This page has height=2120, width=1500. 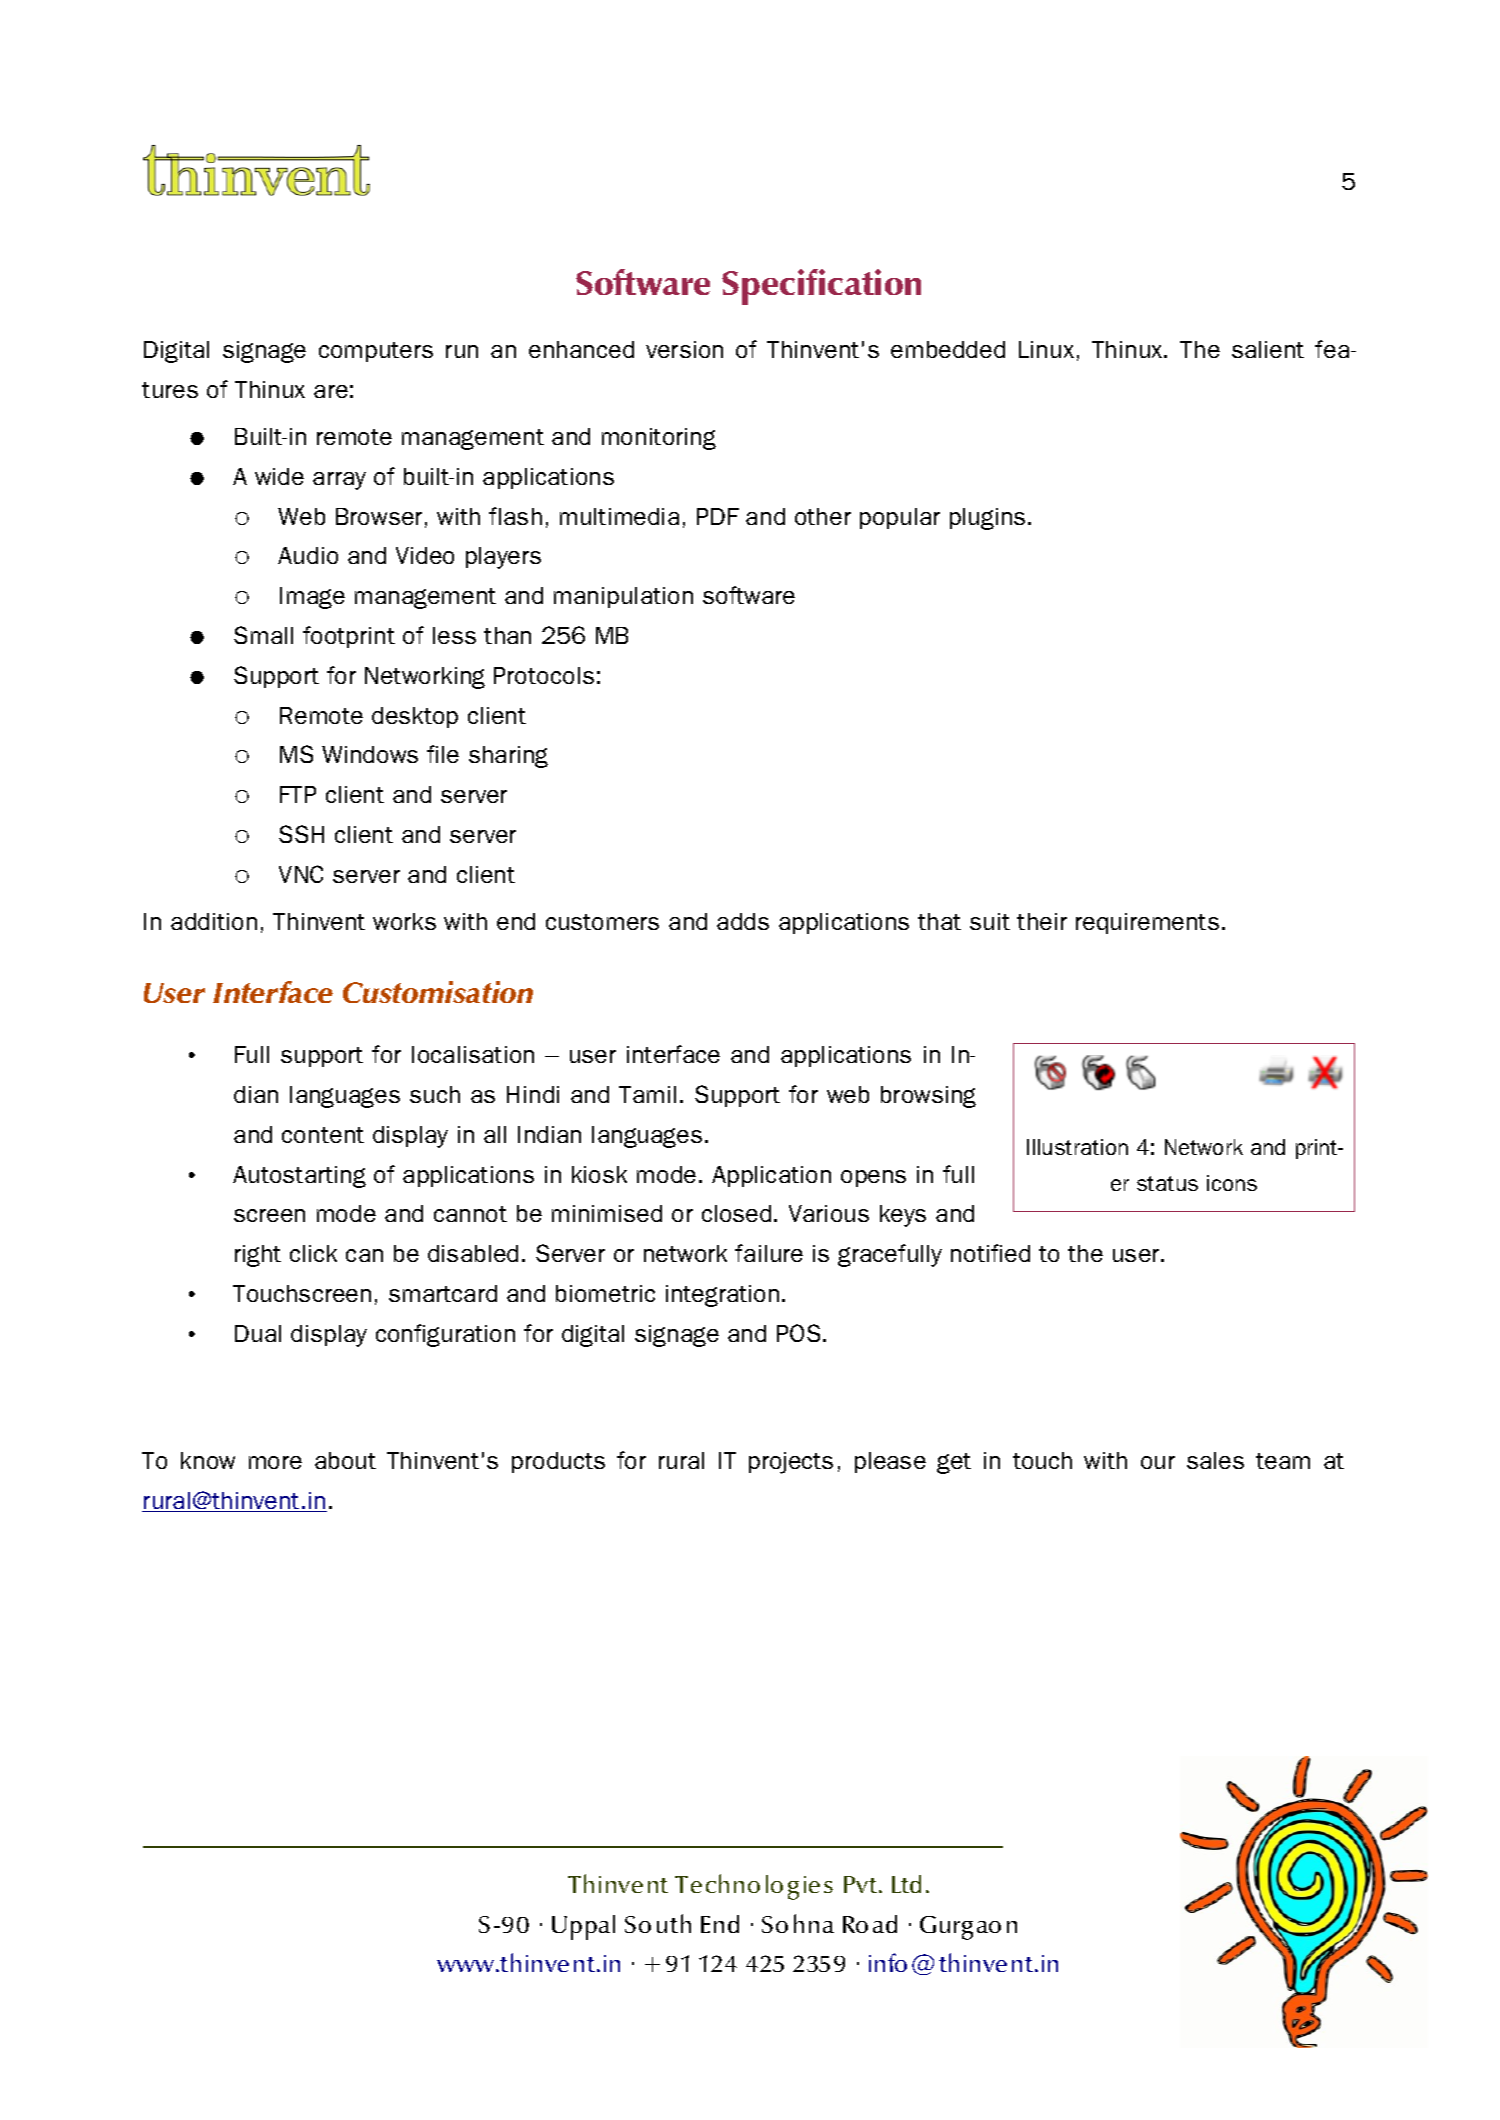 I want to click on Uppal, so click(x=583, y=1927).
